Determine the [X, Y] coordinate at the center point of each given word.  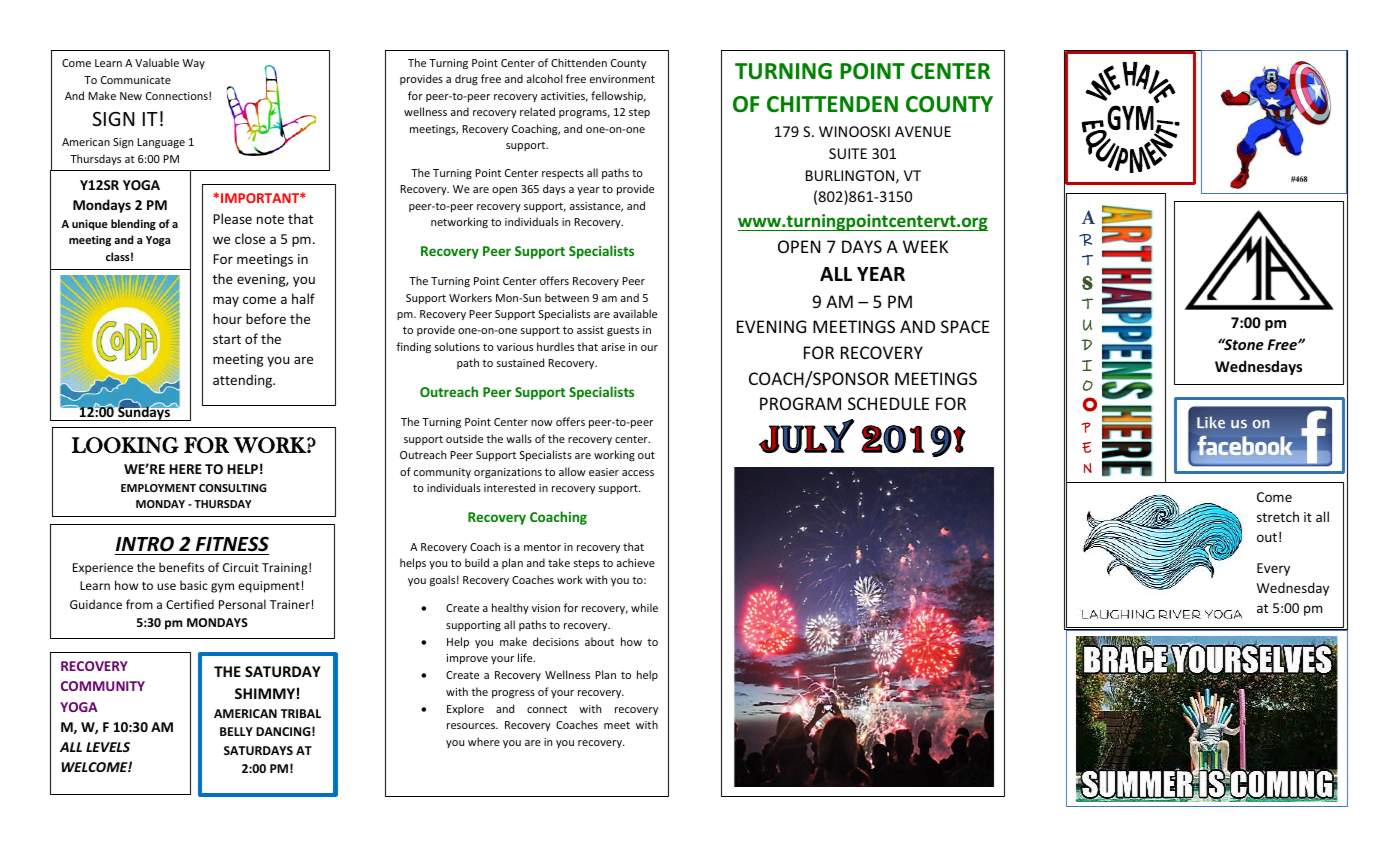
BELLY [236, 731]
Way [193, 64]
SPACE [965, 326]
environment [622, 79]
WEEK [925, 246]
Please [232, 218]
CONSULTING [232, 488]
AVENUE [923, 131]
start [227, 339]
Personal [242, 604]
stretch [1278, 516]
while [644, 607]
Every [1273, 569]
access [638, 473]
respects [563, 174]
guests [623, 331]
